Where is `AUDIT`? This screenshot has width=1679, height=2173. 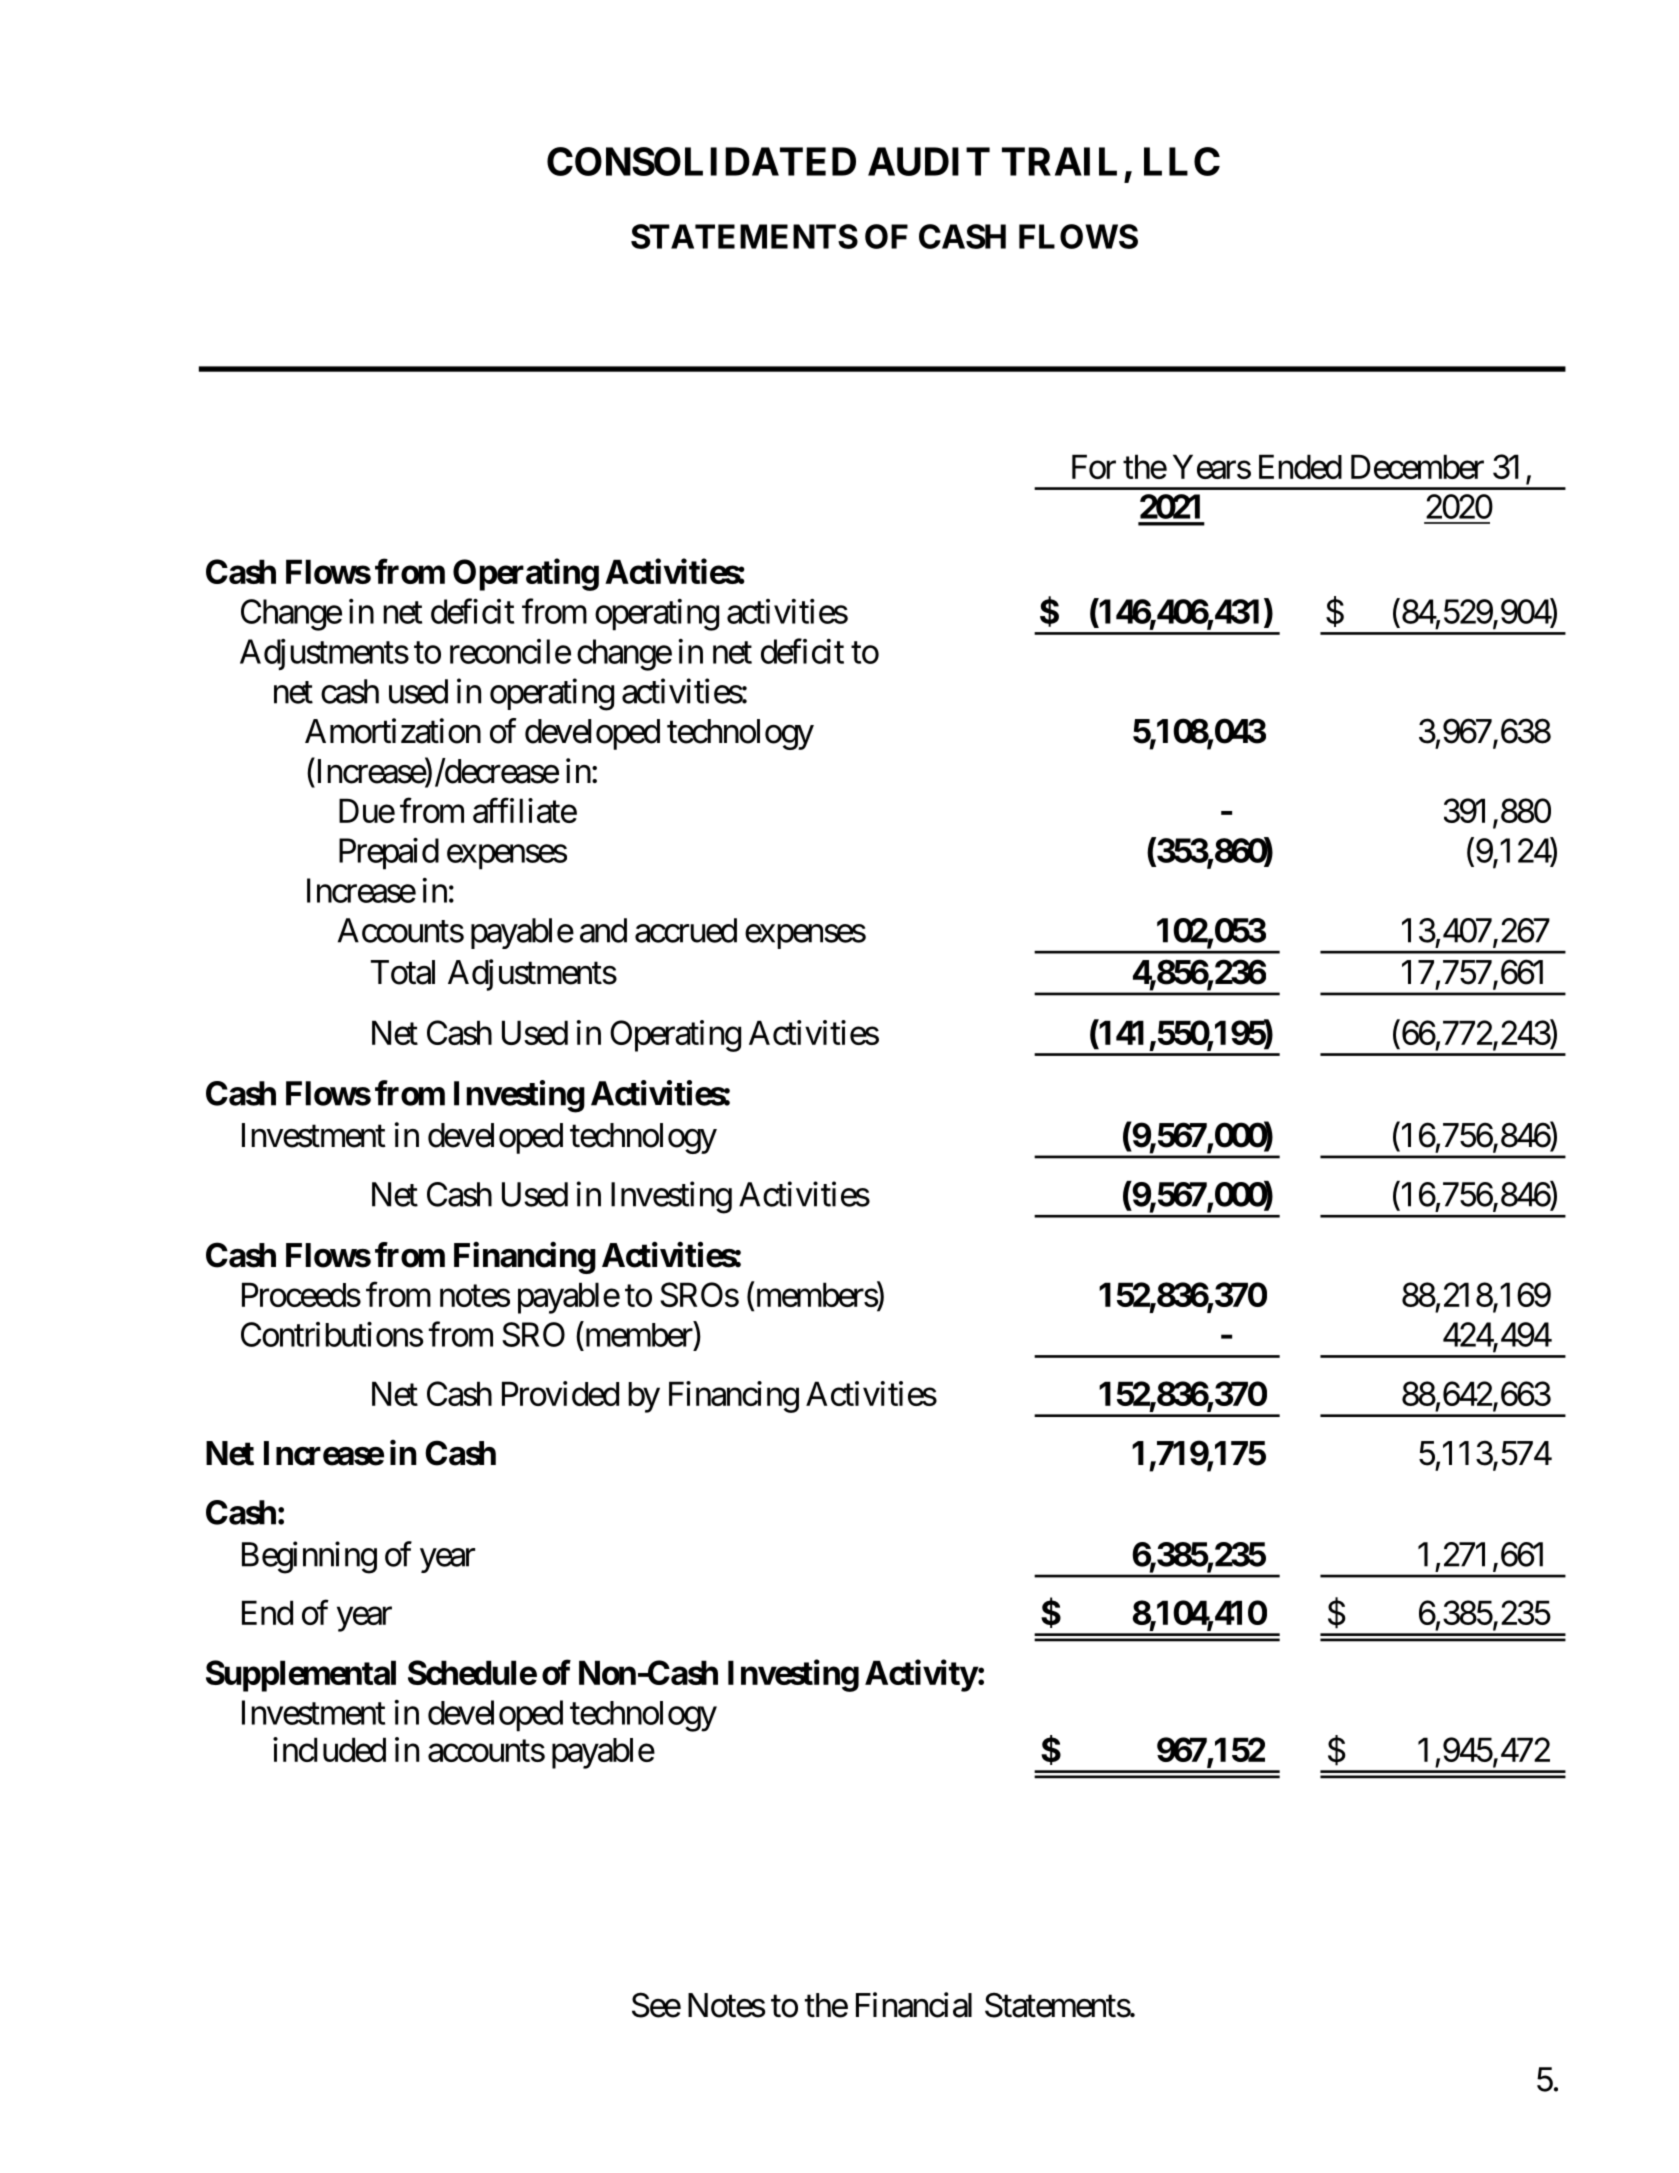
AUDIT is located at coordinates (929, 161).
